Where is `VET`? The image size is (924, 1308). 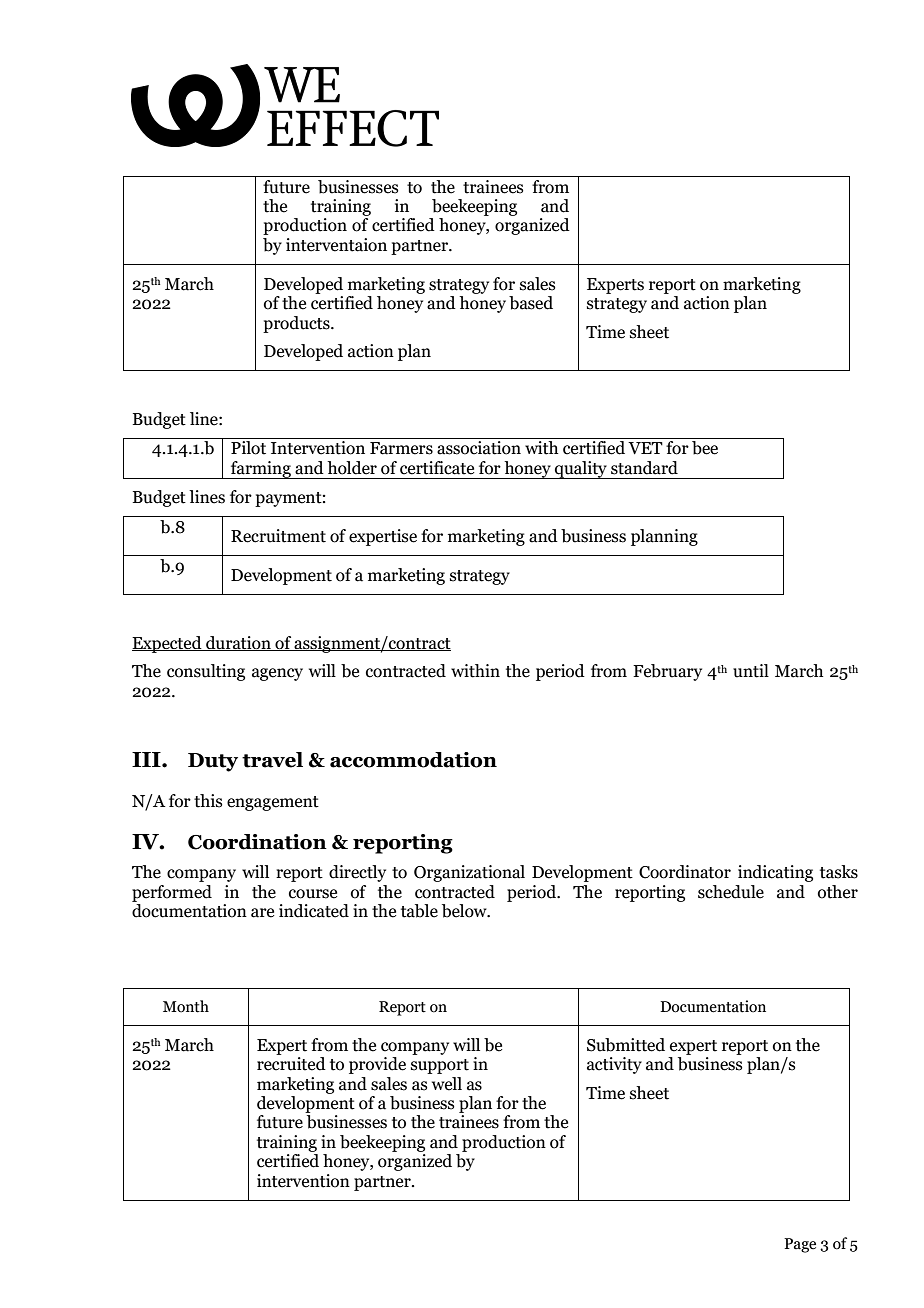 VET is located at coordinates (645, 448).
